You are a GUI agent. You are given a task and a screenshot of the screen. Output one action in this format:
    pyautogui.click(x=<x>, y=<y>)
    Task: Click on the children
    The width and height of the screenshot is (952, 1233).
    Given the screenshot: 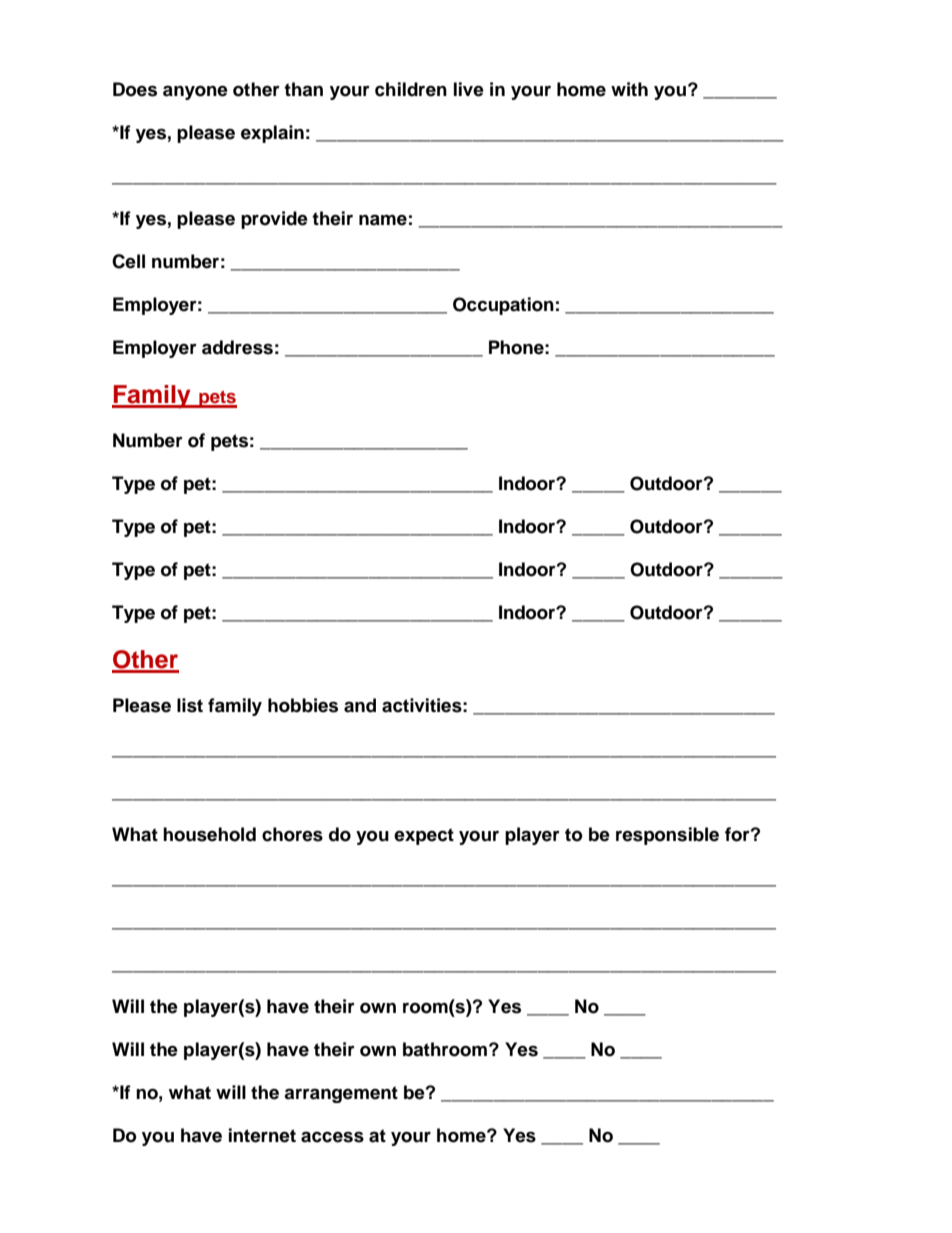 What is the action you would take?
    pyautogui.click(x=411, y=89)
